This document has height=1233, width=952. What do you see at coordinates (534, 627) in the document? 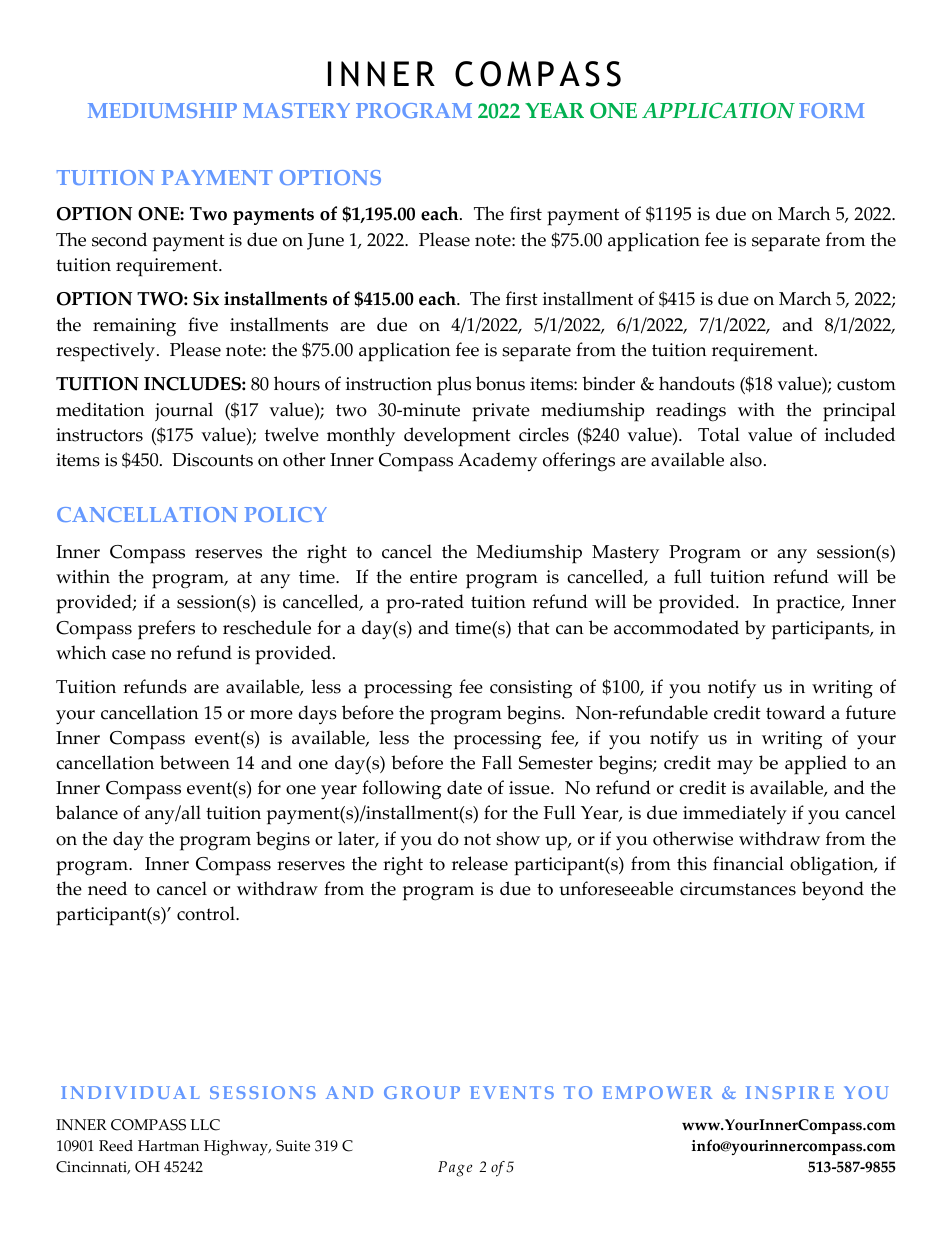
I see `that` at bounding box center [534, 627].
